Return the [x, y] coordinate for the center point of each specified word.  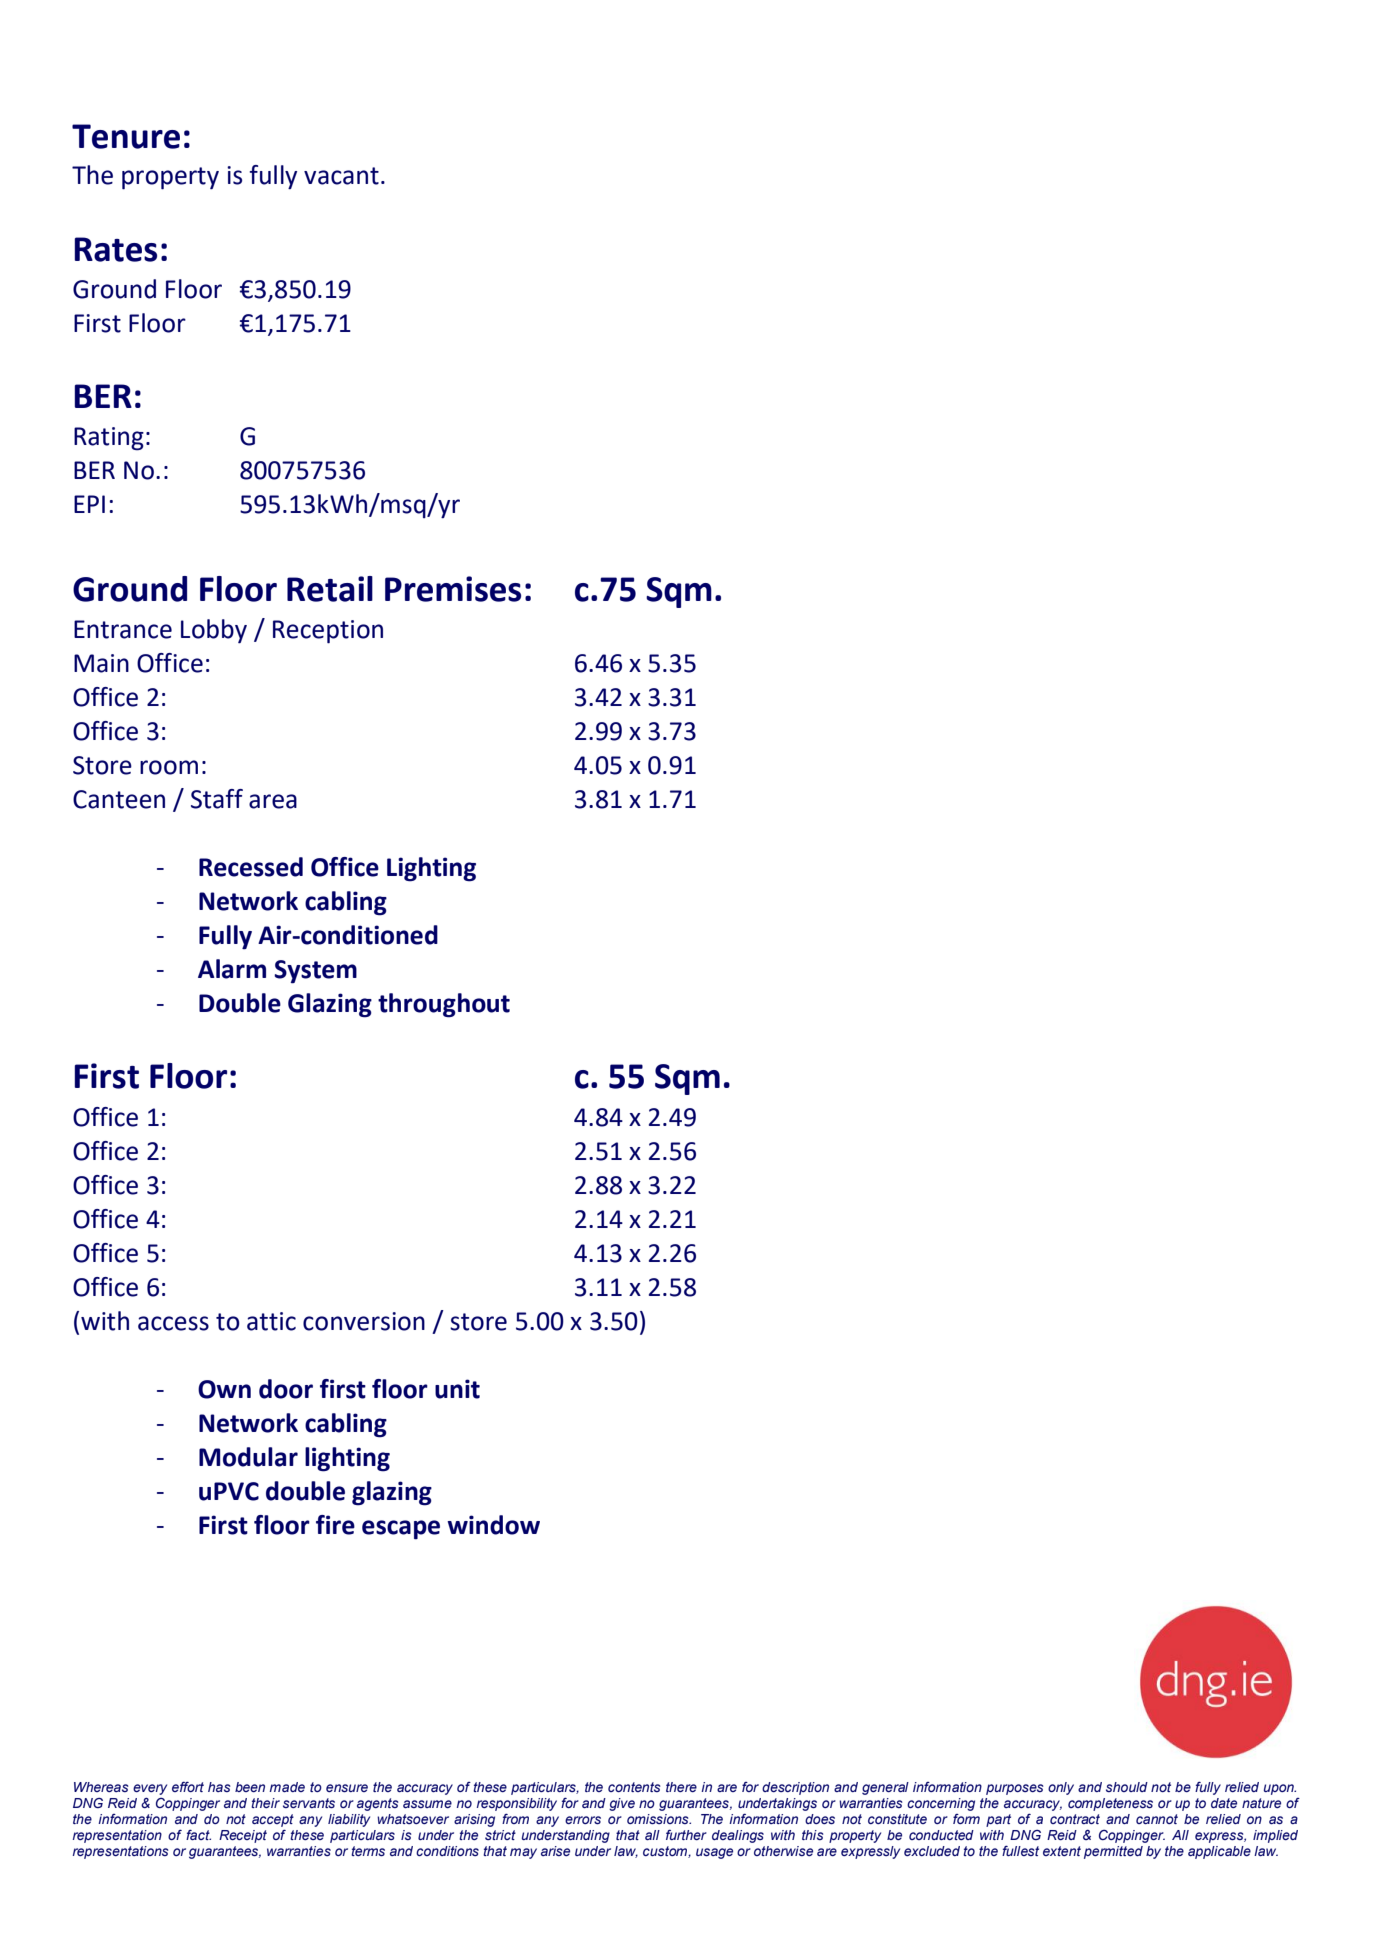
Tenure [126, 136]
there [681, 1787]
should [1127, 1787]
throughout [444, 1005]
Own [224, 1389]
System [315, 972]
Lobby [214, 631]
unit [457, 1389]
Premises [453, 589]
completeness [1110, 1804]
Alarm [232, 969]
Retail [330, 589]
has [219, 1787]
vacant [341, 176]
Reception [328, 632]
